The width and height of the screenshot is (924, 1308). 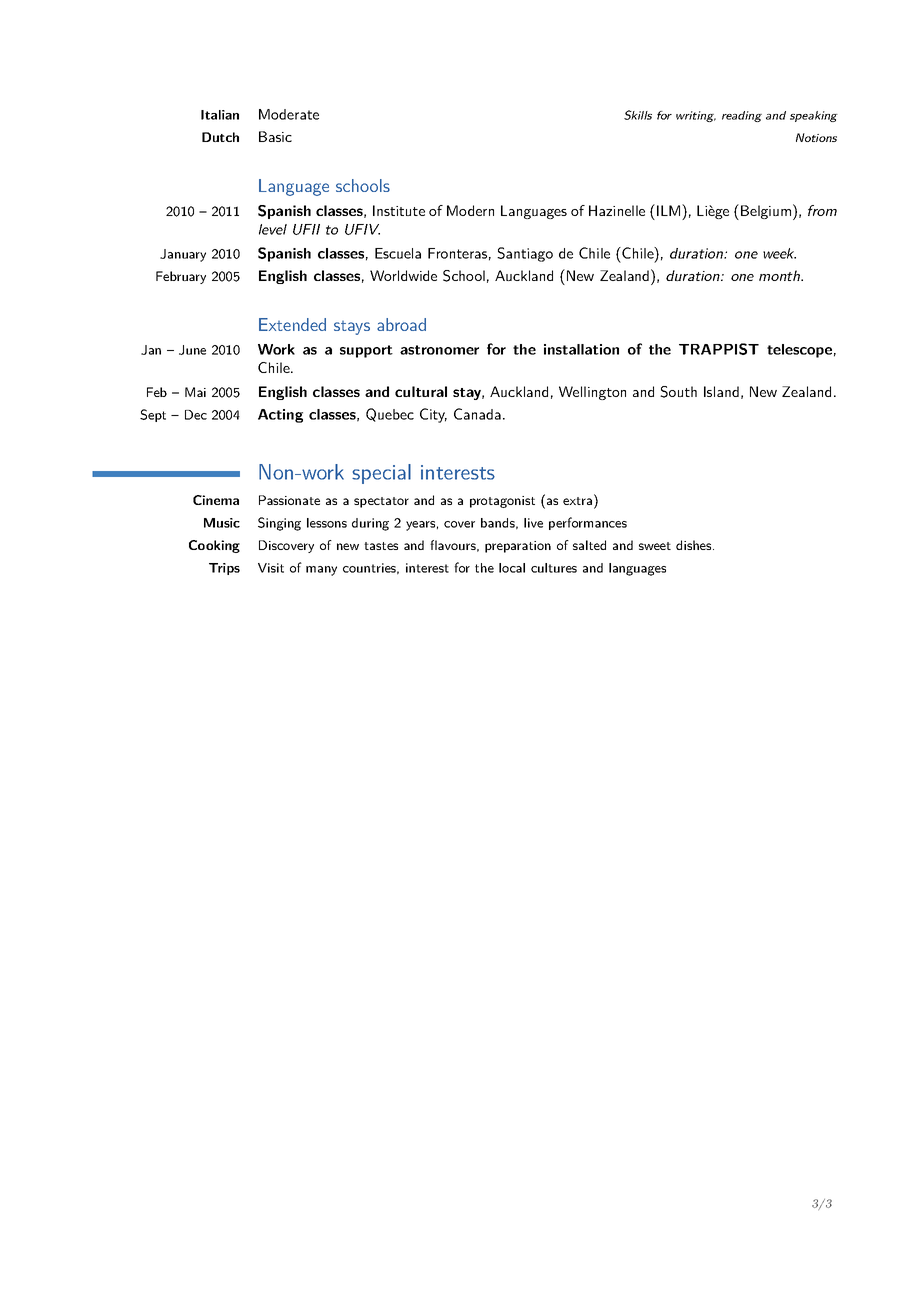 What do you see at coordinates (224, 569) in the screenshot?
I see `Trips` at bounding box center [224, 569].
